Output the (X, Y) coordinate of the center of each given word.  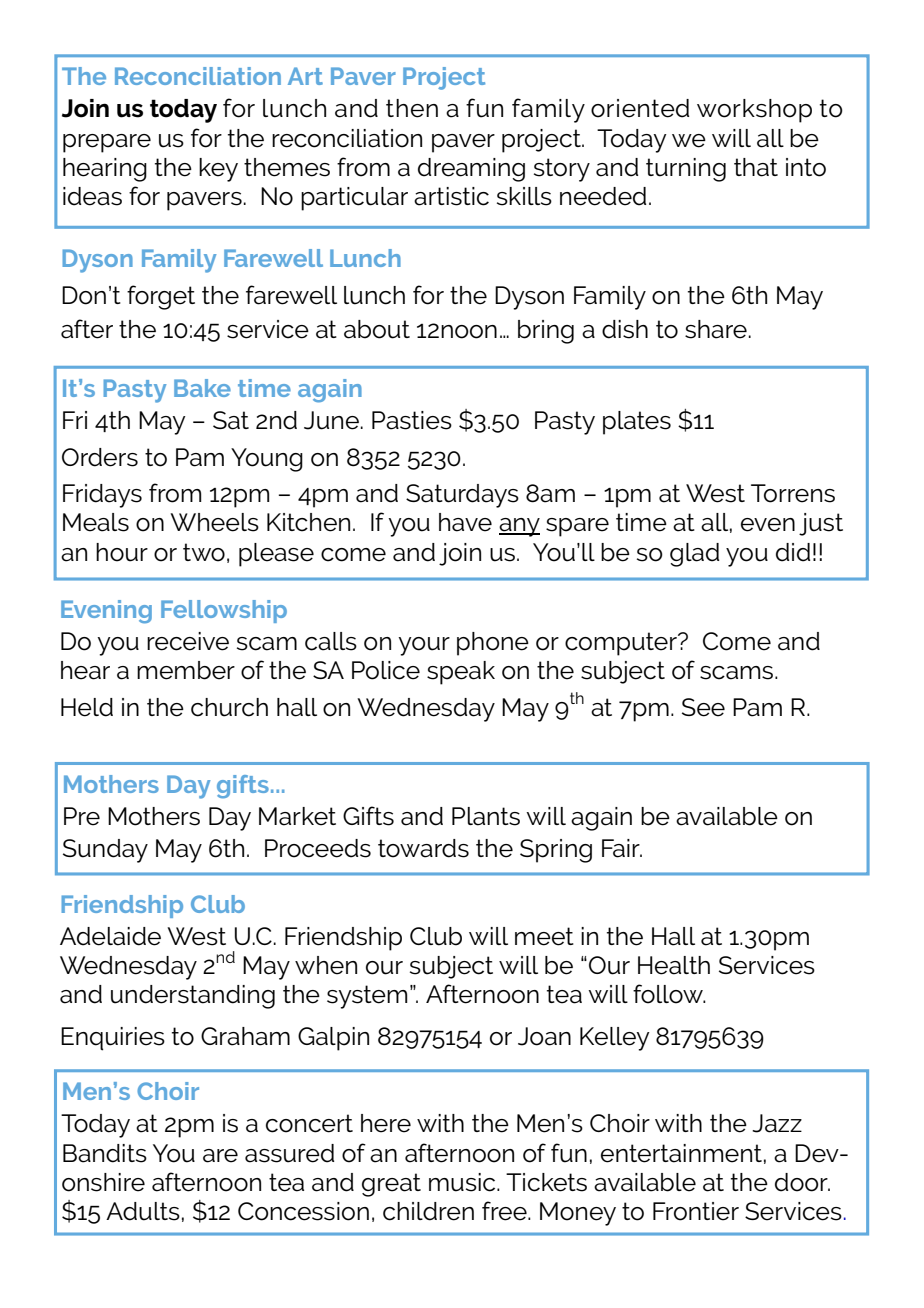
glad (694, 555)
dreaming (471, 170)
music (463, 1182)
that (756, 167)
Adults (143, 1211)
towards (423, 848)
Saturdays (462, 496)
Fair (622, 848)
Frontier (696, 1211)
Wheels (214, 522)
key (218, 170)
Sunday (105, 851)
